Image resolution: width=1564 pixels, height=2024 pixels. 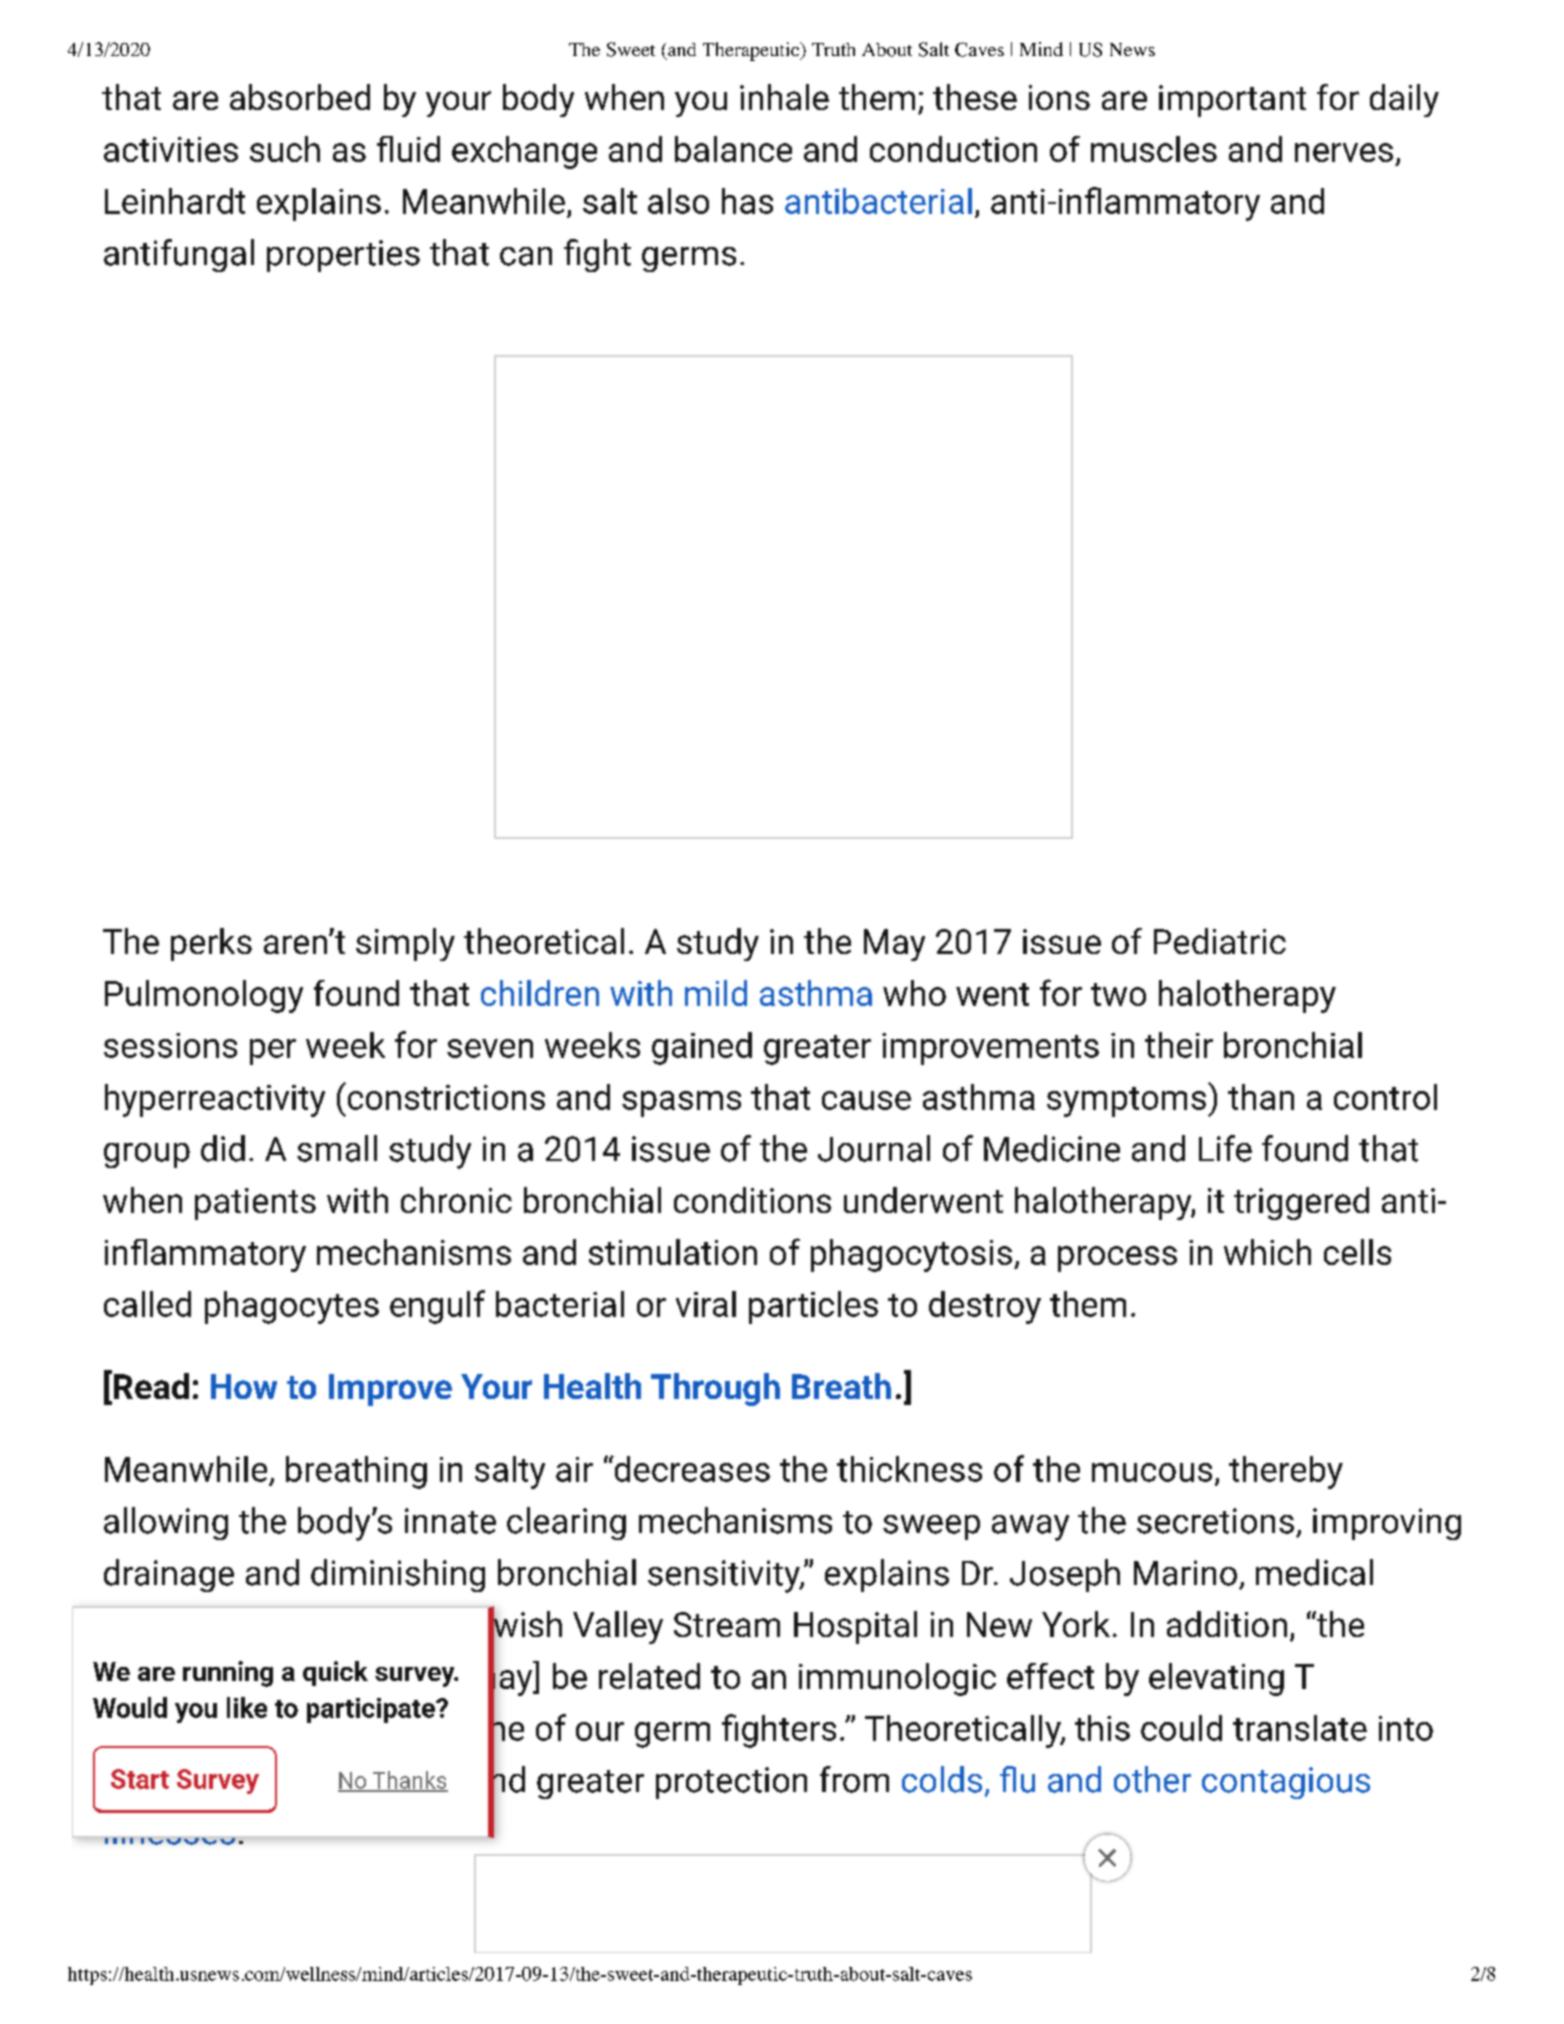 What do you see at coordinates (211, 944) in the page?
I see `perks` at bounding box center [211, 944].
